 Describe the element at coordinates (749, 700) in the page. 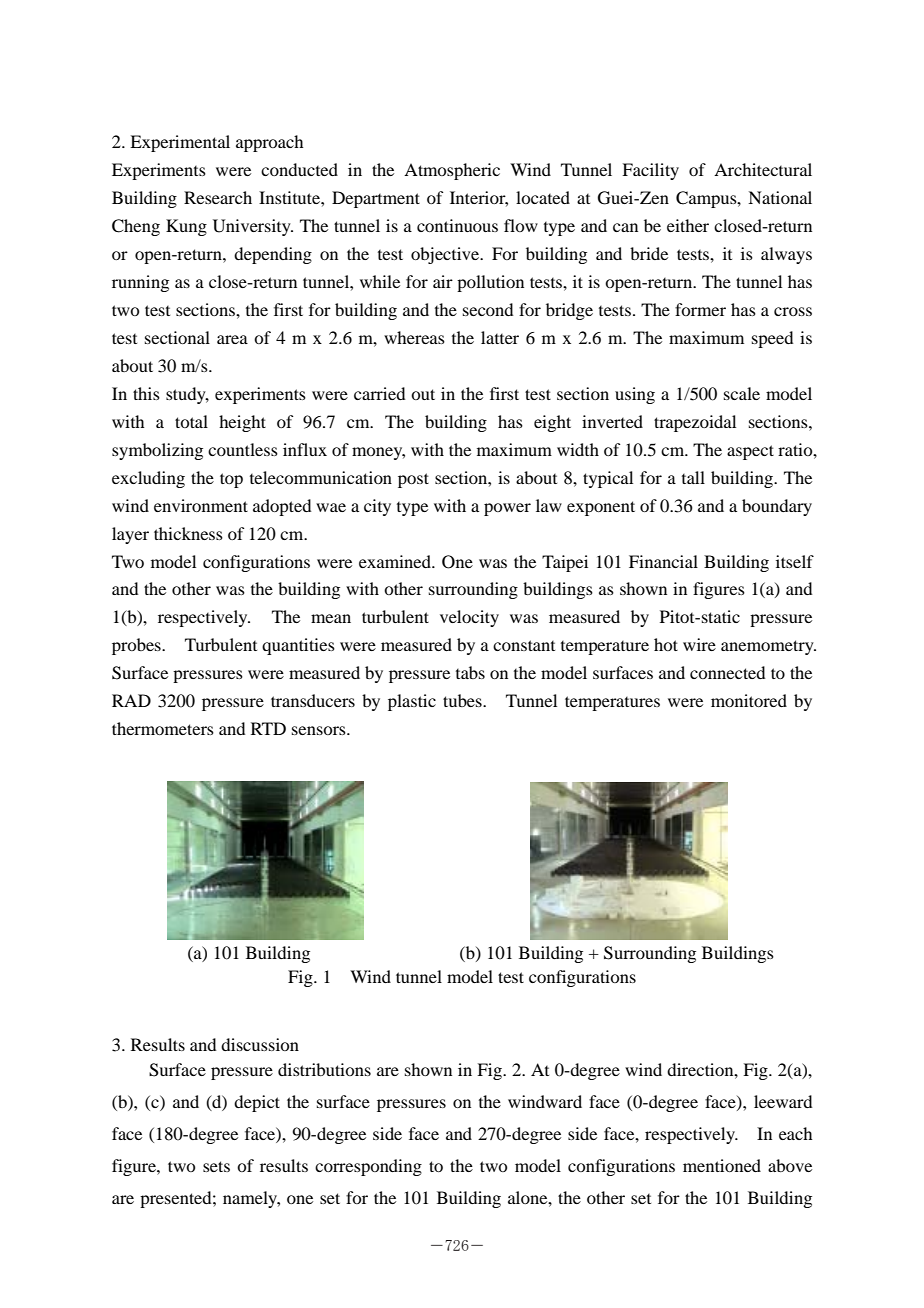

I see `monitored` at that location.
